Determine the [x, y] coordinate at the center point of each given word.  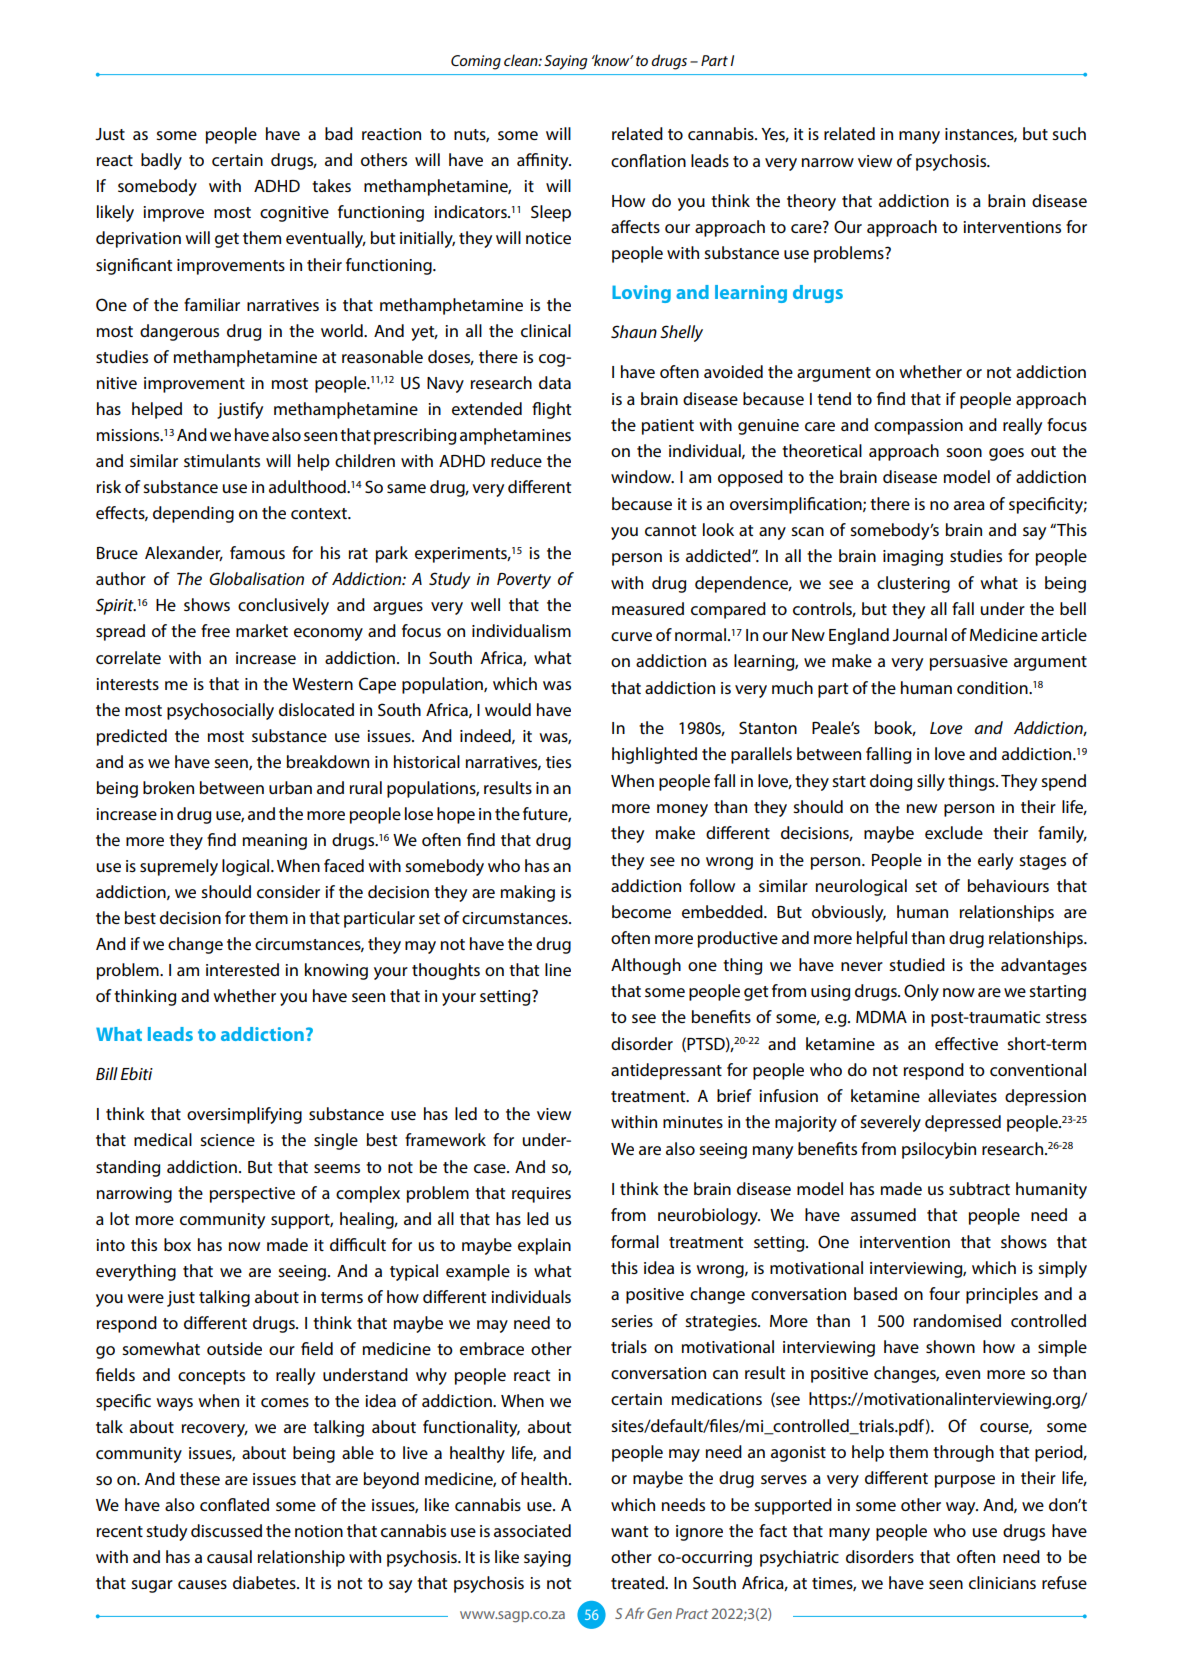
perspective [252, 1195]
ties [558, 762]
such [1069, 133]
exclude [954, 832]
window [642, 476]
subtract [979, 1188]
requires [541, 1195]
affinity [544, 161]
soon [964, 452]
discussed [226, 1530]
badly [161, 161]
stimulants [222, 460]
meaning [275, 842]
